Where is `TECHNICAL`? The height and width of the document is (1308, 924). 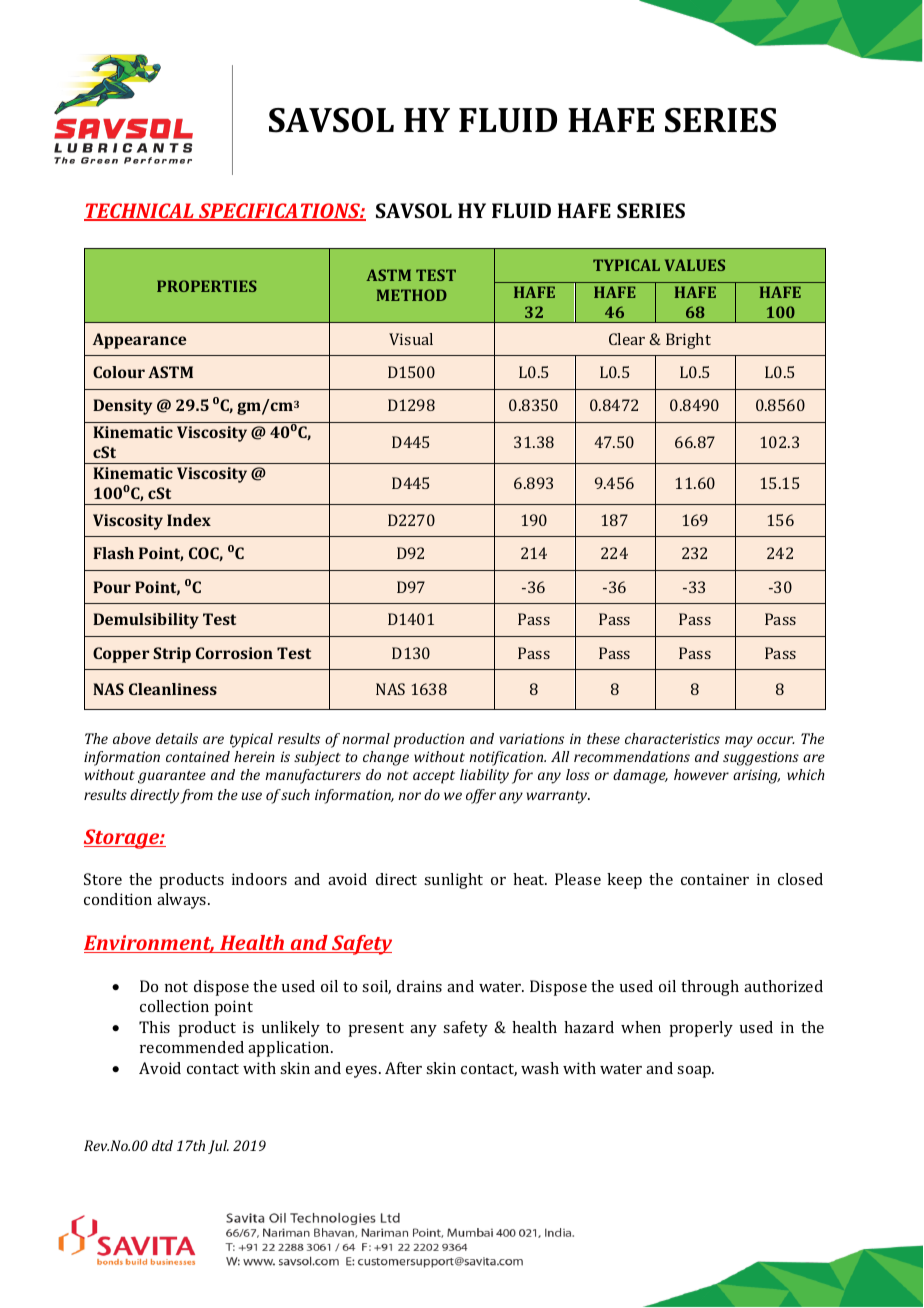 TECHNICAL is located at coordinates (140, 212).
